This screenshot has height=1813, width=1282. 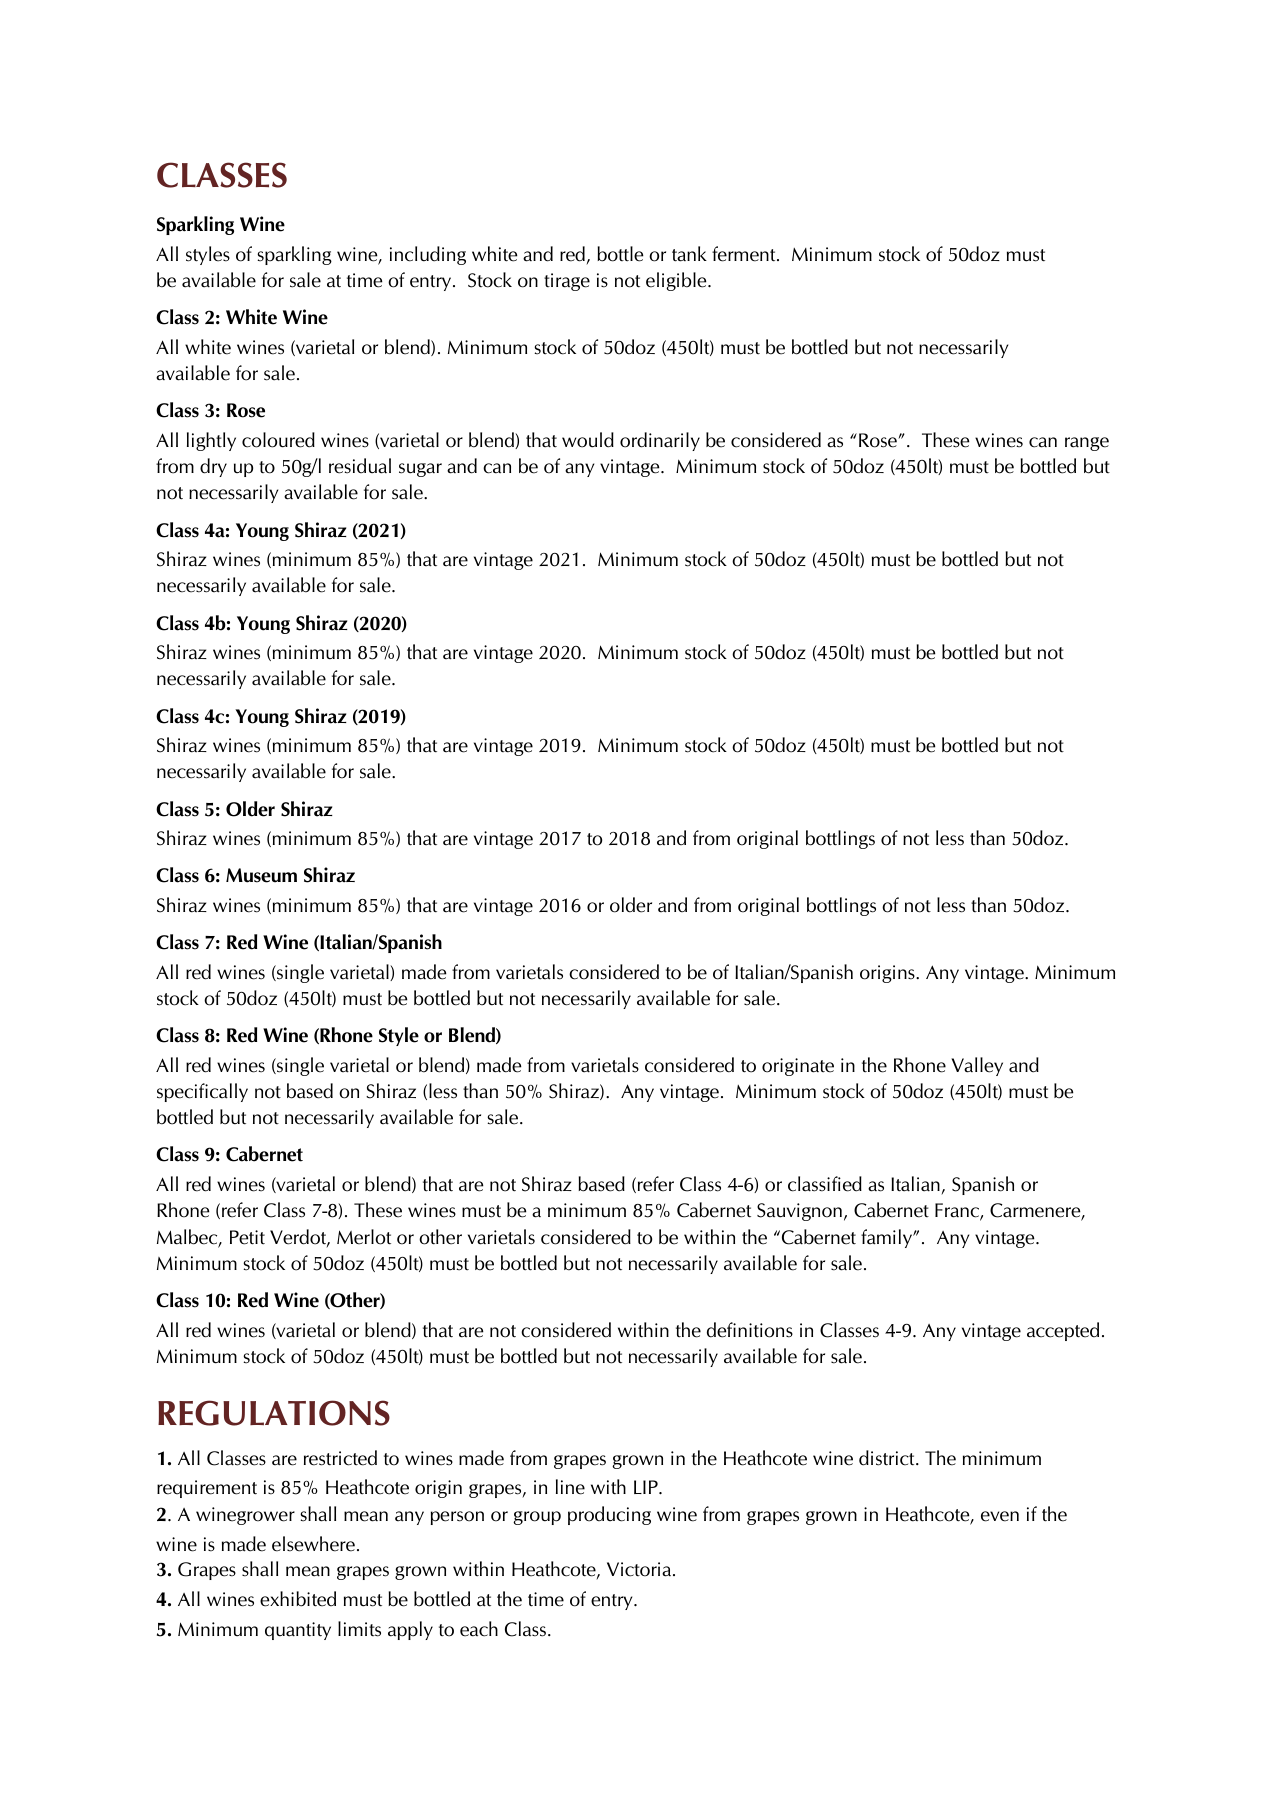 I want to click on exhibited, so click(x=298, y=1599).
